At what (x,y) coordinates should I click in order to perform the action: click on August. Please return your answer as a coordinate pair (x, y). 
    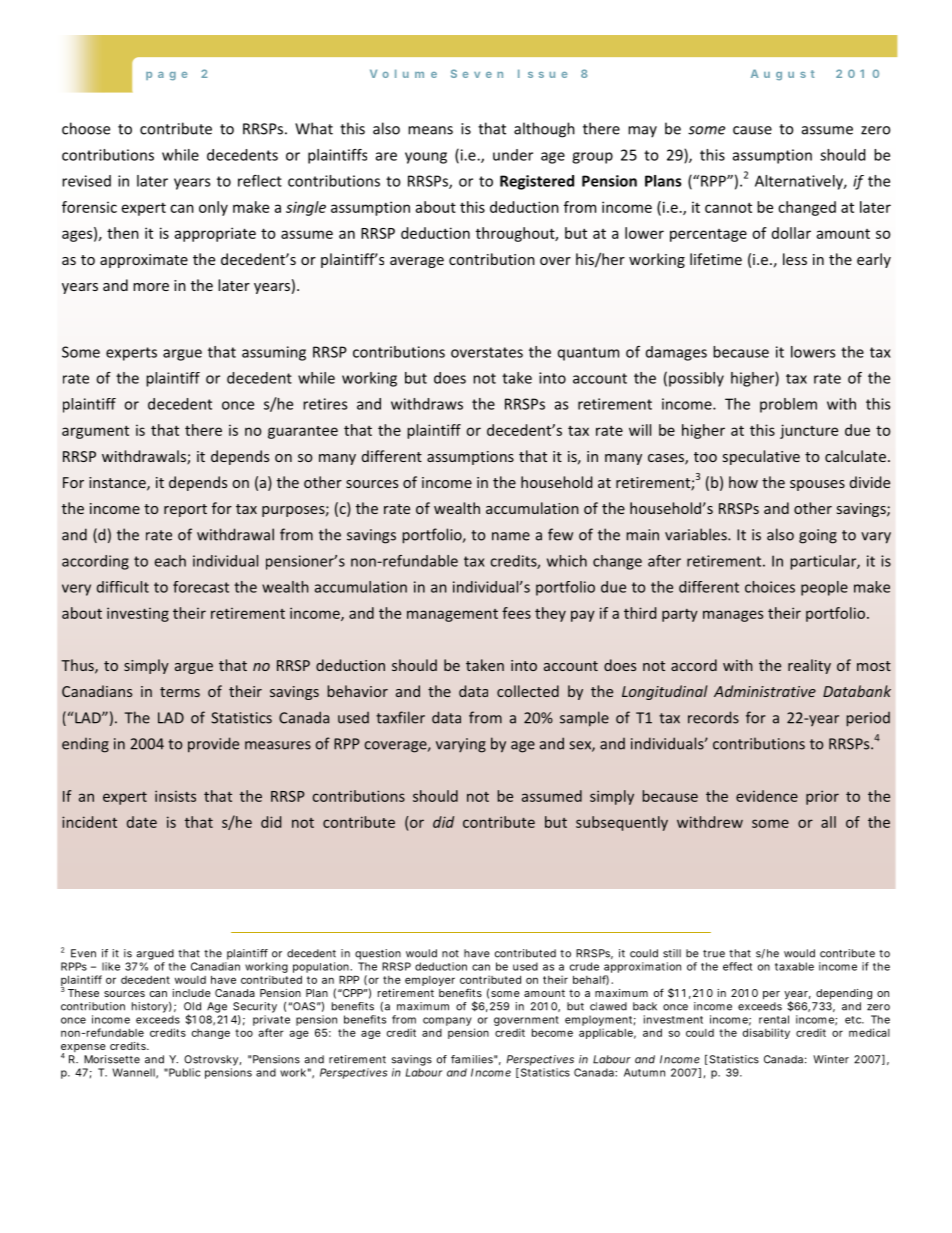
    Looking at the image, I should click on (783, 75).
